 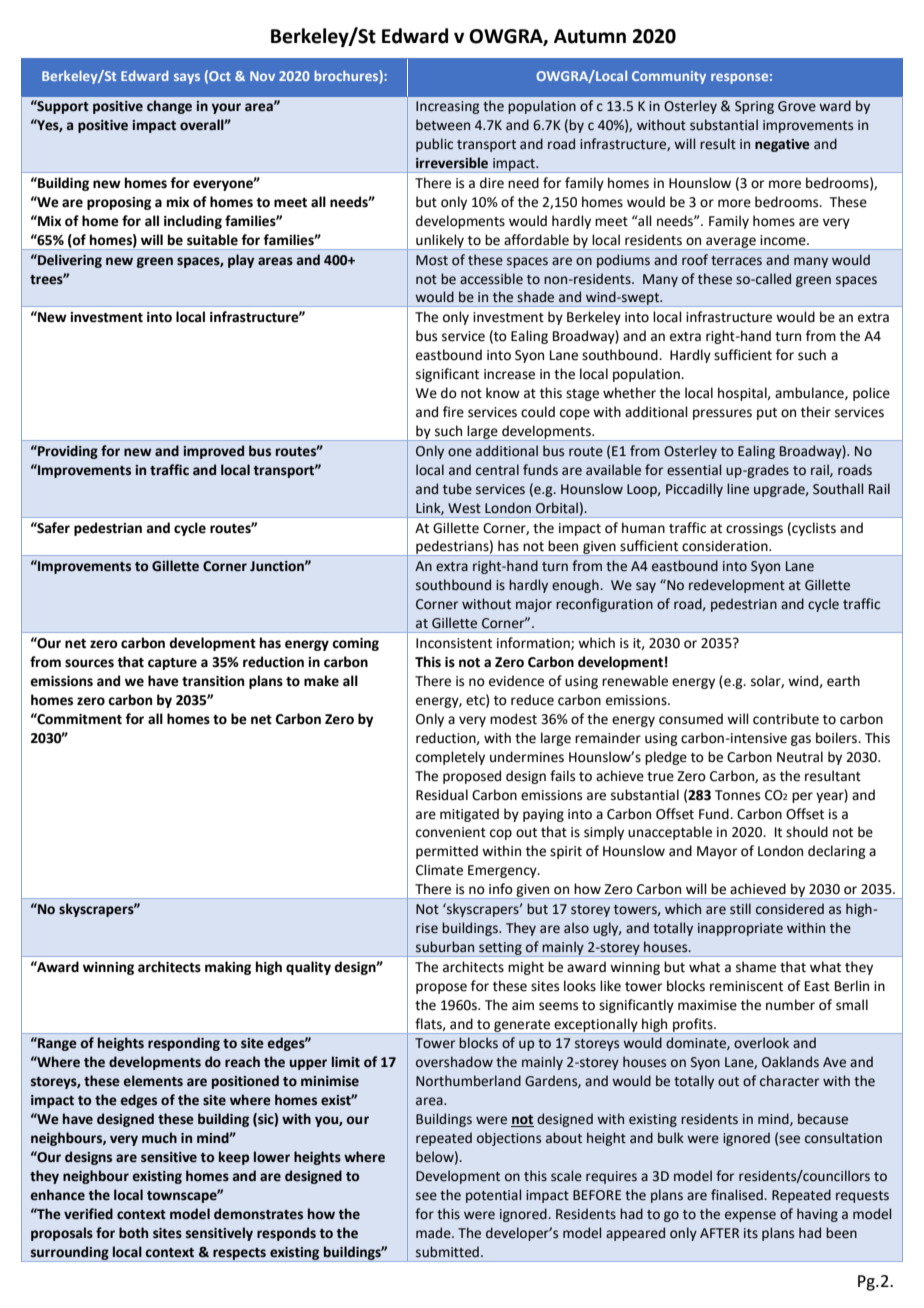 What do you see at coordinates (843, 681) in the image?
I see `earth` at bounding box center [843, 681].
